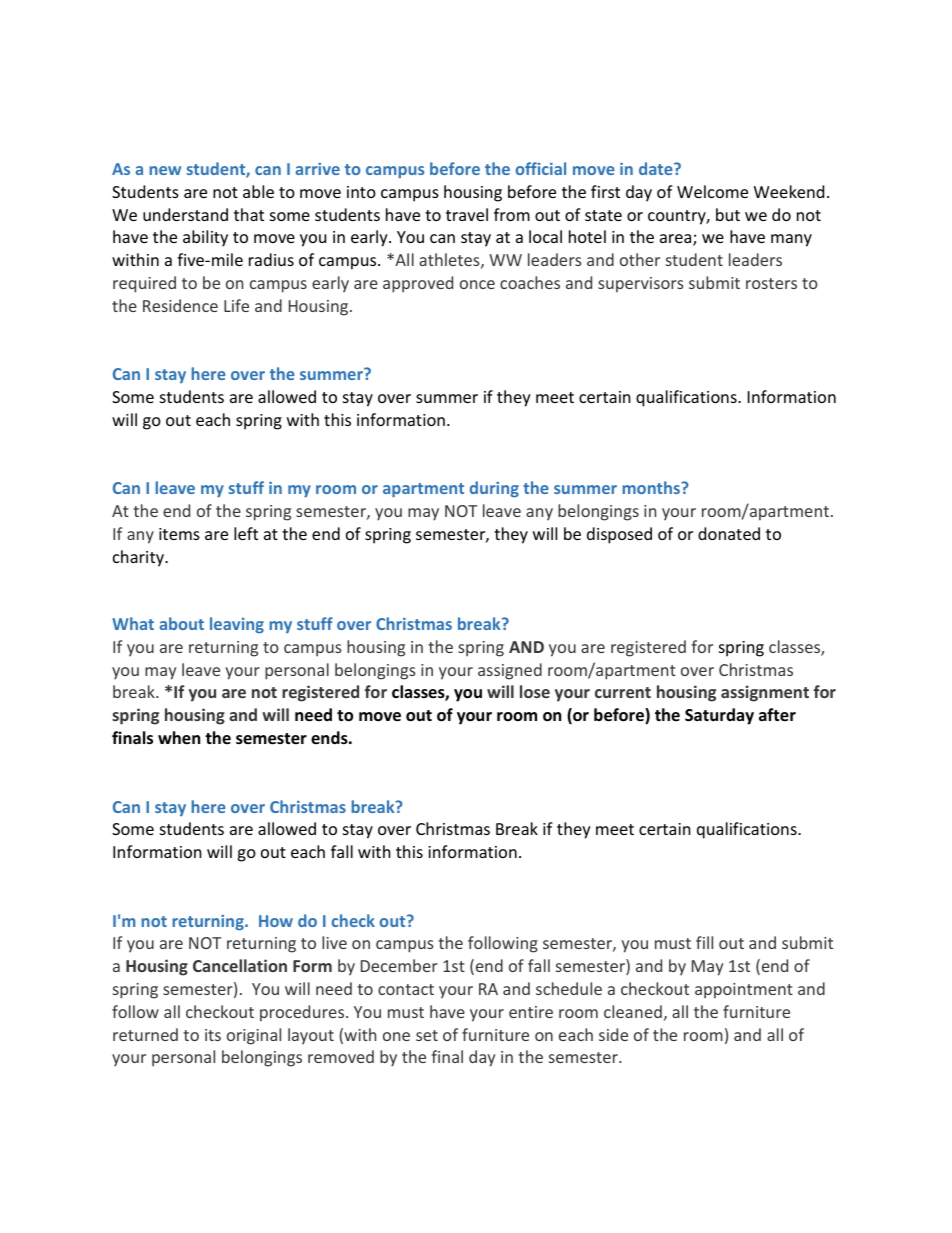 The height and width of the screenshot is (1233, 952). I want to click on set, so click(427, 1035).
